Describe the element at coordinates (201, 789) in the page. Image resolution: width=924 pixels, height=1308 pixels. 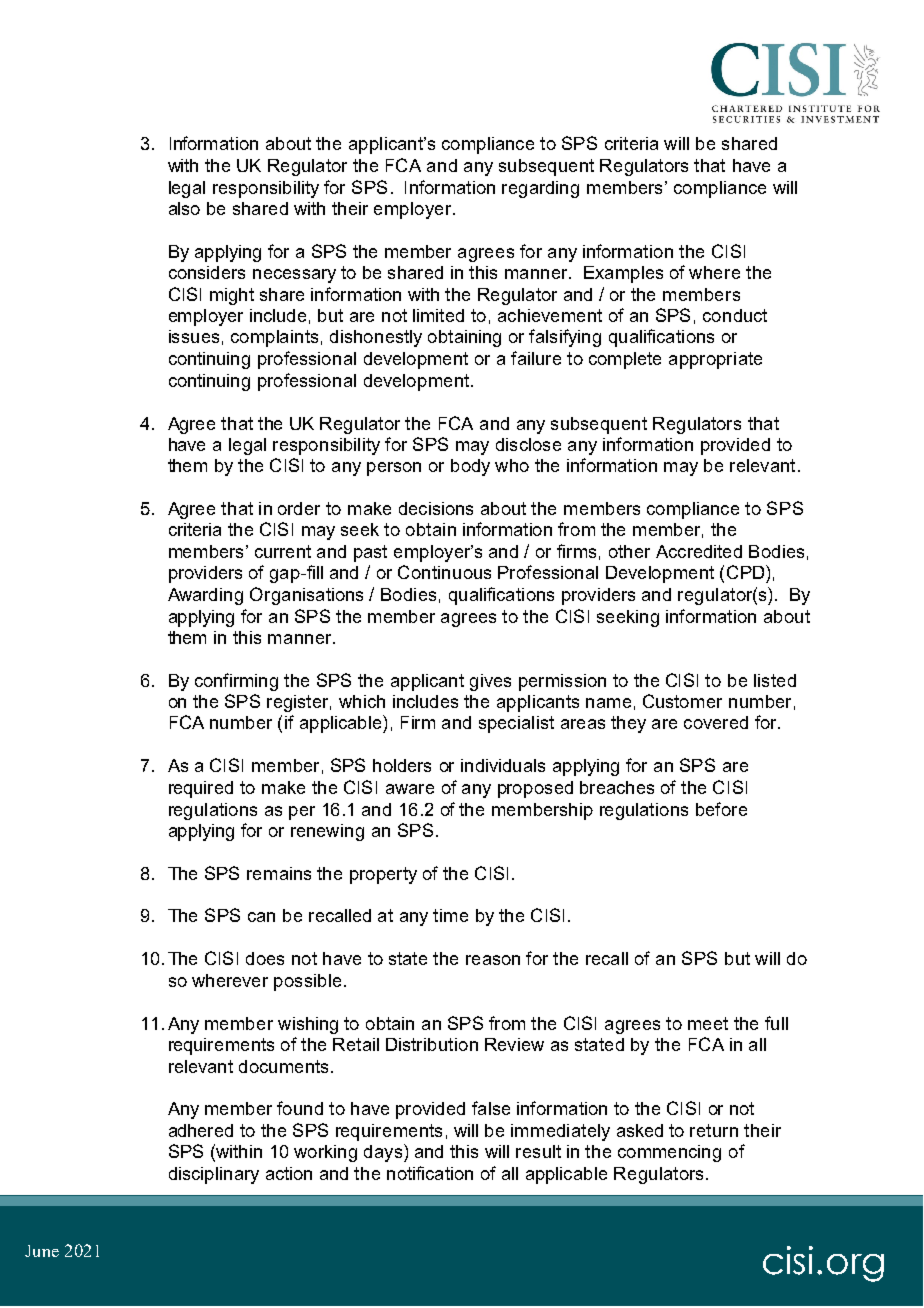
I see `required` at that location.
